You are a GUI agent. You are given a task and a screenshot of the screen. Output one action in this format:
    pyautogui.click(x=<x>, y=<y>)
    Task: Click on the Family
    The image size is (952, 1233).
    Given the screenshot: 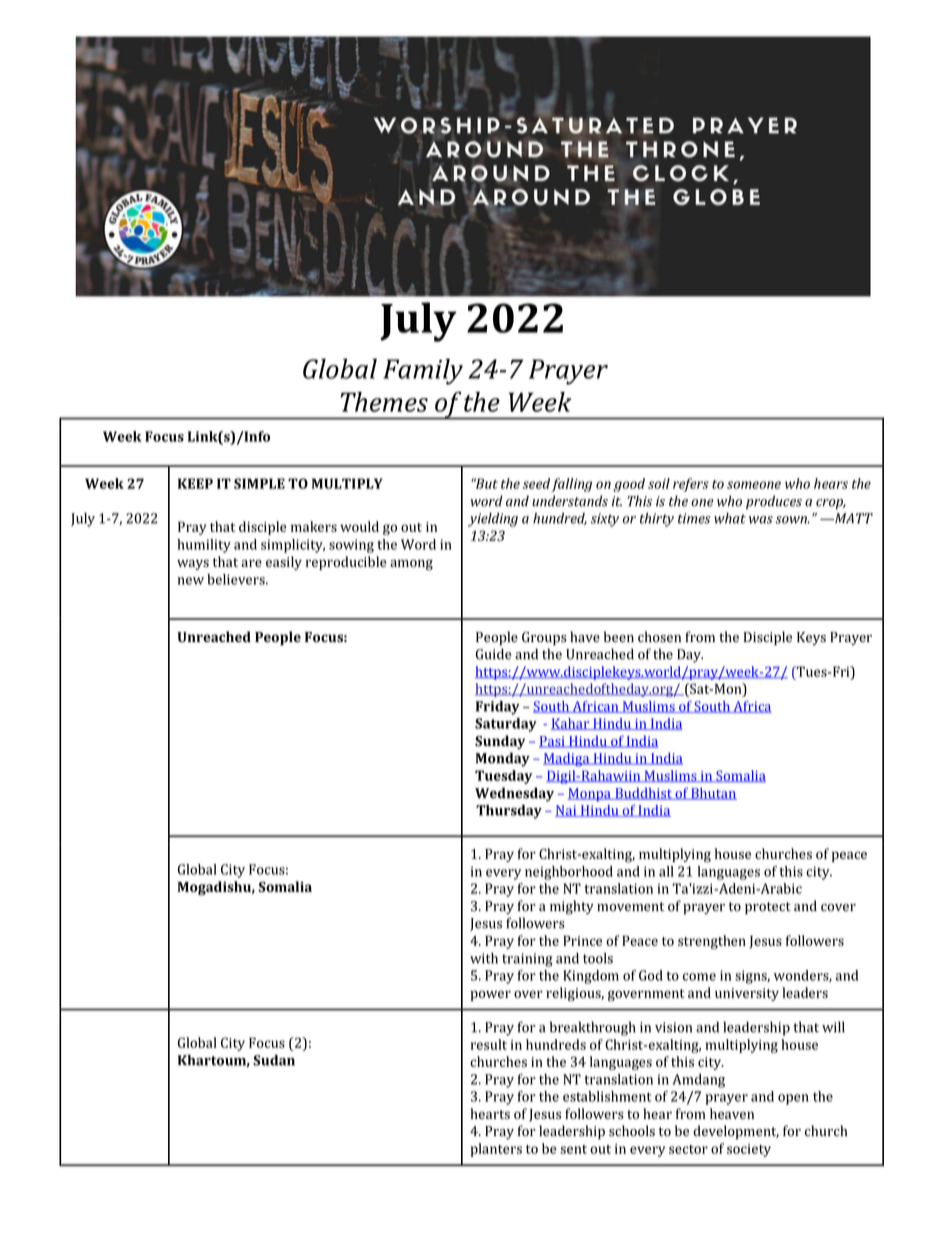 What is the action you would take?
    pyautogui.click(x=423, y=371)
